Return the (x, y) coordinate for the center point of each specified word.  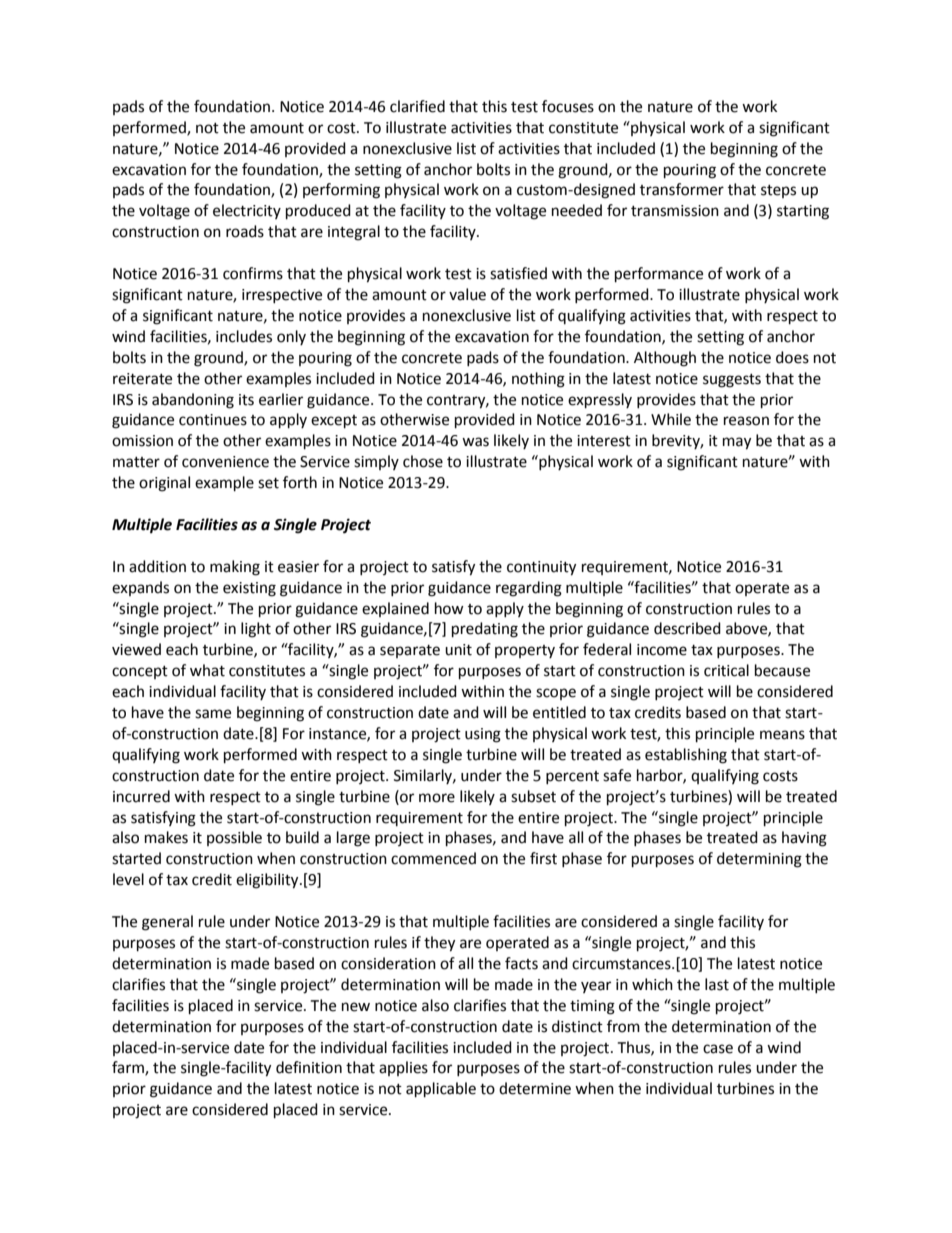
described (687, 628)
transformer (682, 189)
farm (129, 1068)
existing (249, 589)
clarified (417, 106)
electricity (247, 211)
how (449, 608)
